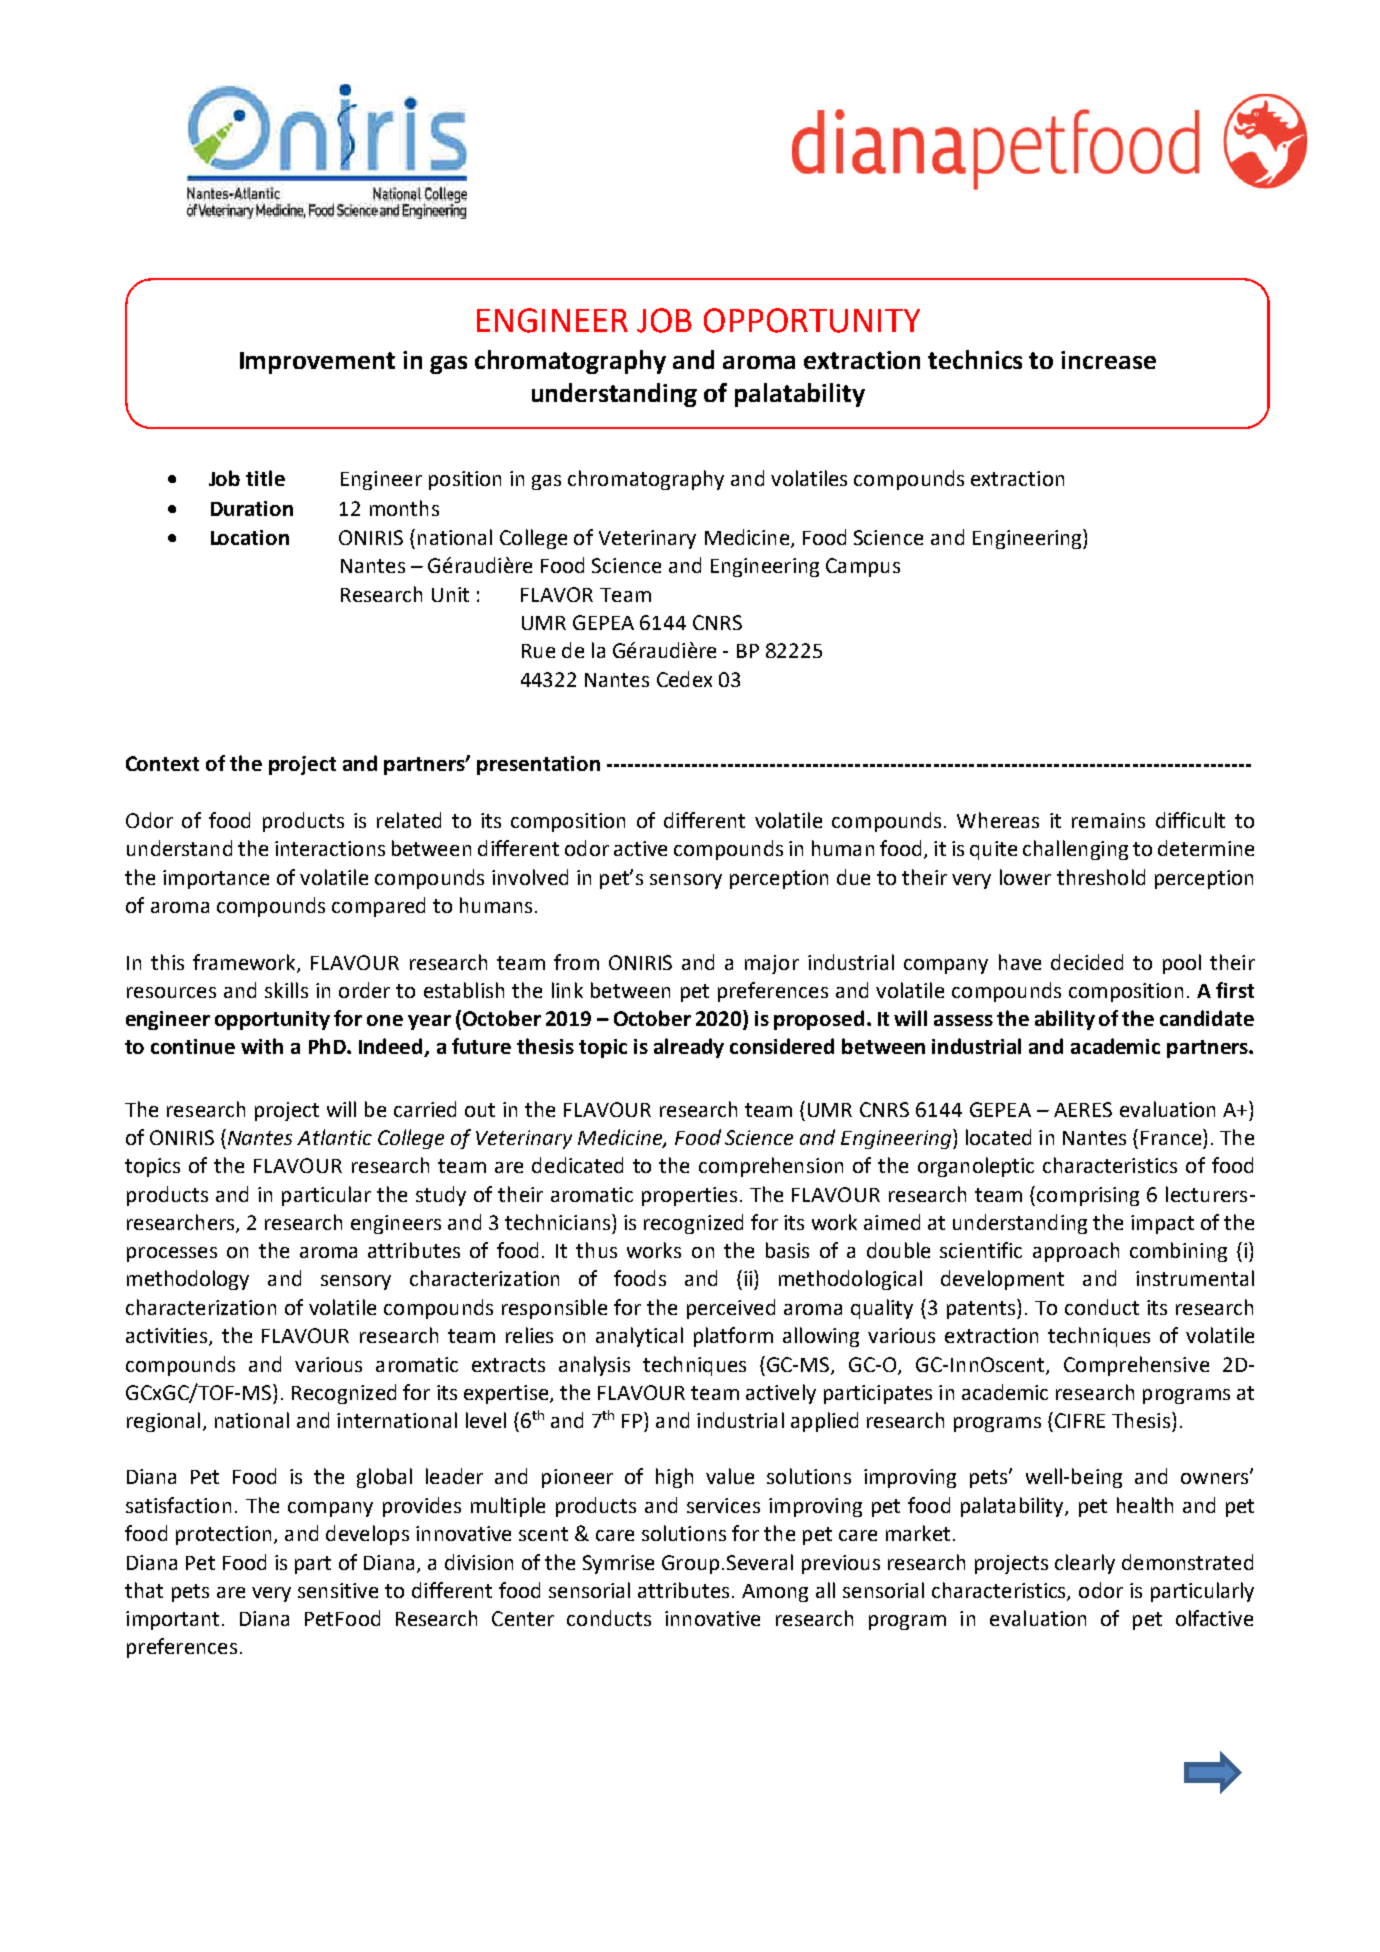  I want to click on technics, so click(975, 359).
